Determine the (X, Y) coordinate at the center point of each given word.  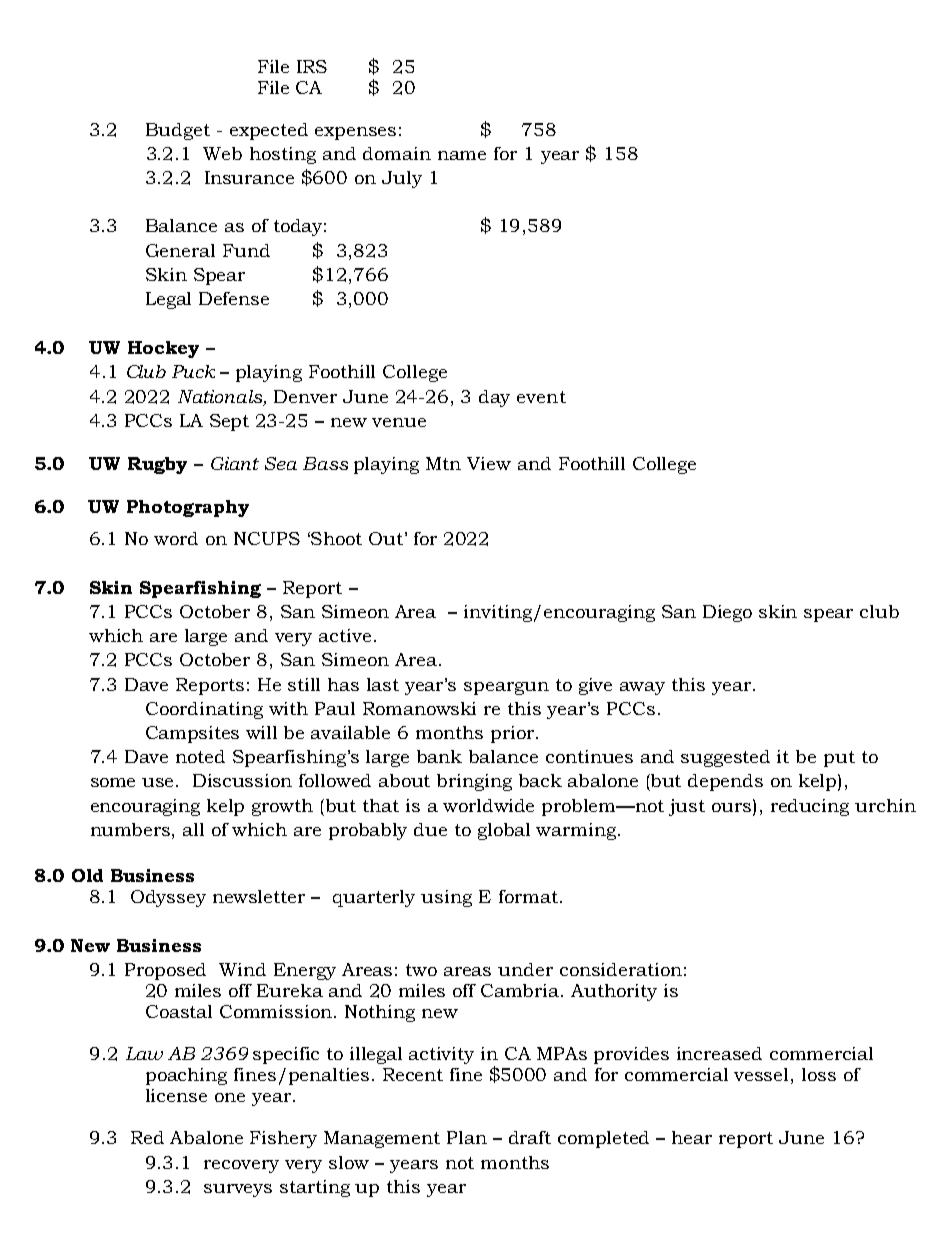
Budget (178, 131)
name (462, 155)
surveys (238, 1190)
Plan (467, 1137)
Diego (727, 613)
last (383, 684)
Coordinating (204, 710)
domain (397, 153)
